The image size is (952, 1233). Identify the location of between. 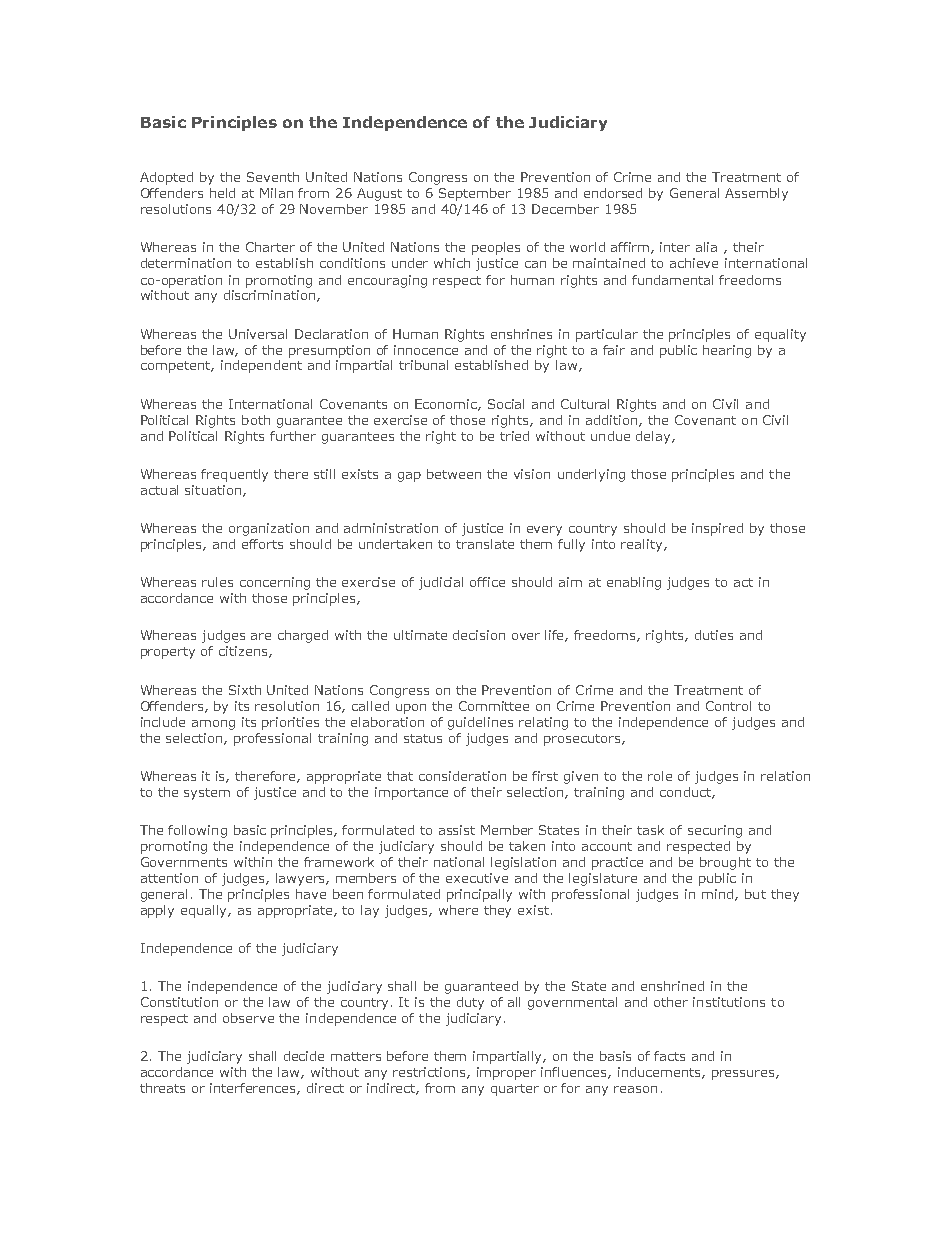
(454, 474).
